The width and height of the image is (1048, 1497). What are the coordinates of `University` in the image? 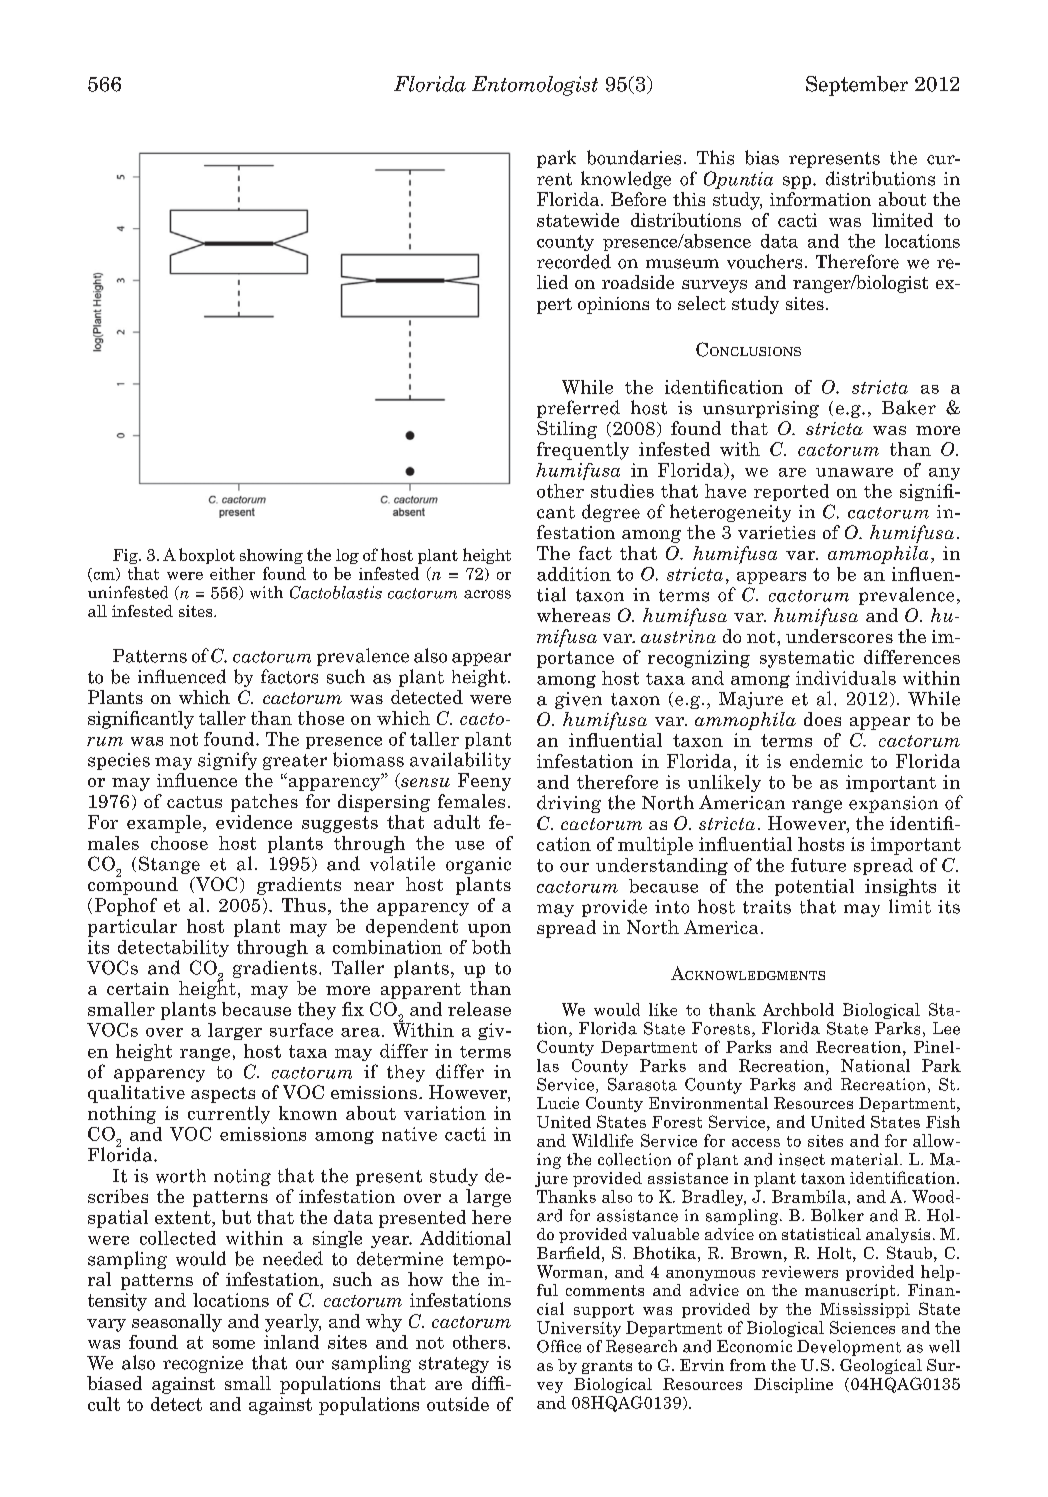 It's located at (579, 1329).
